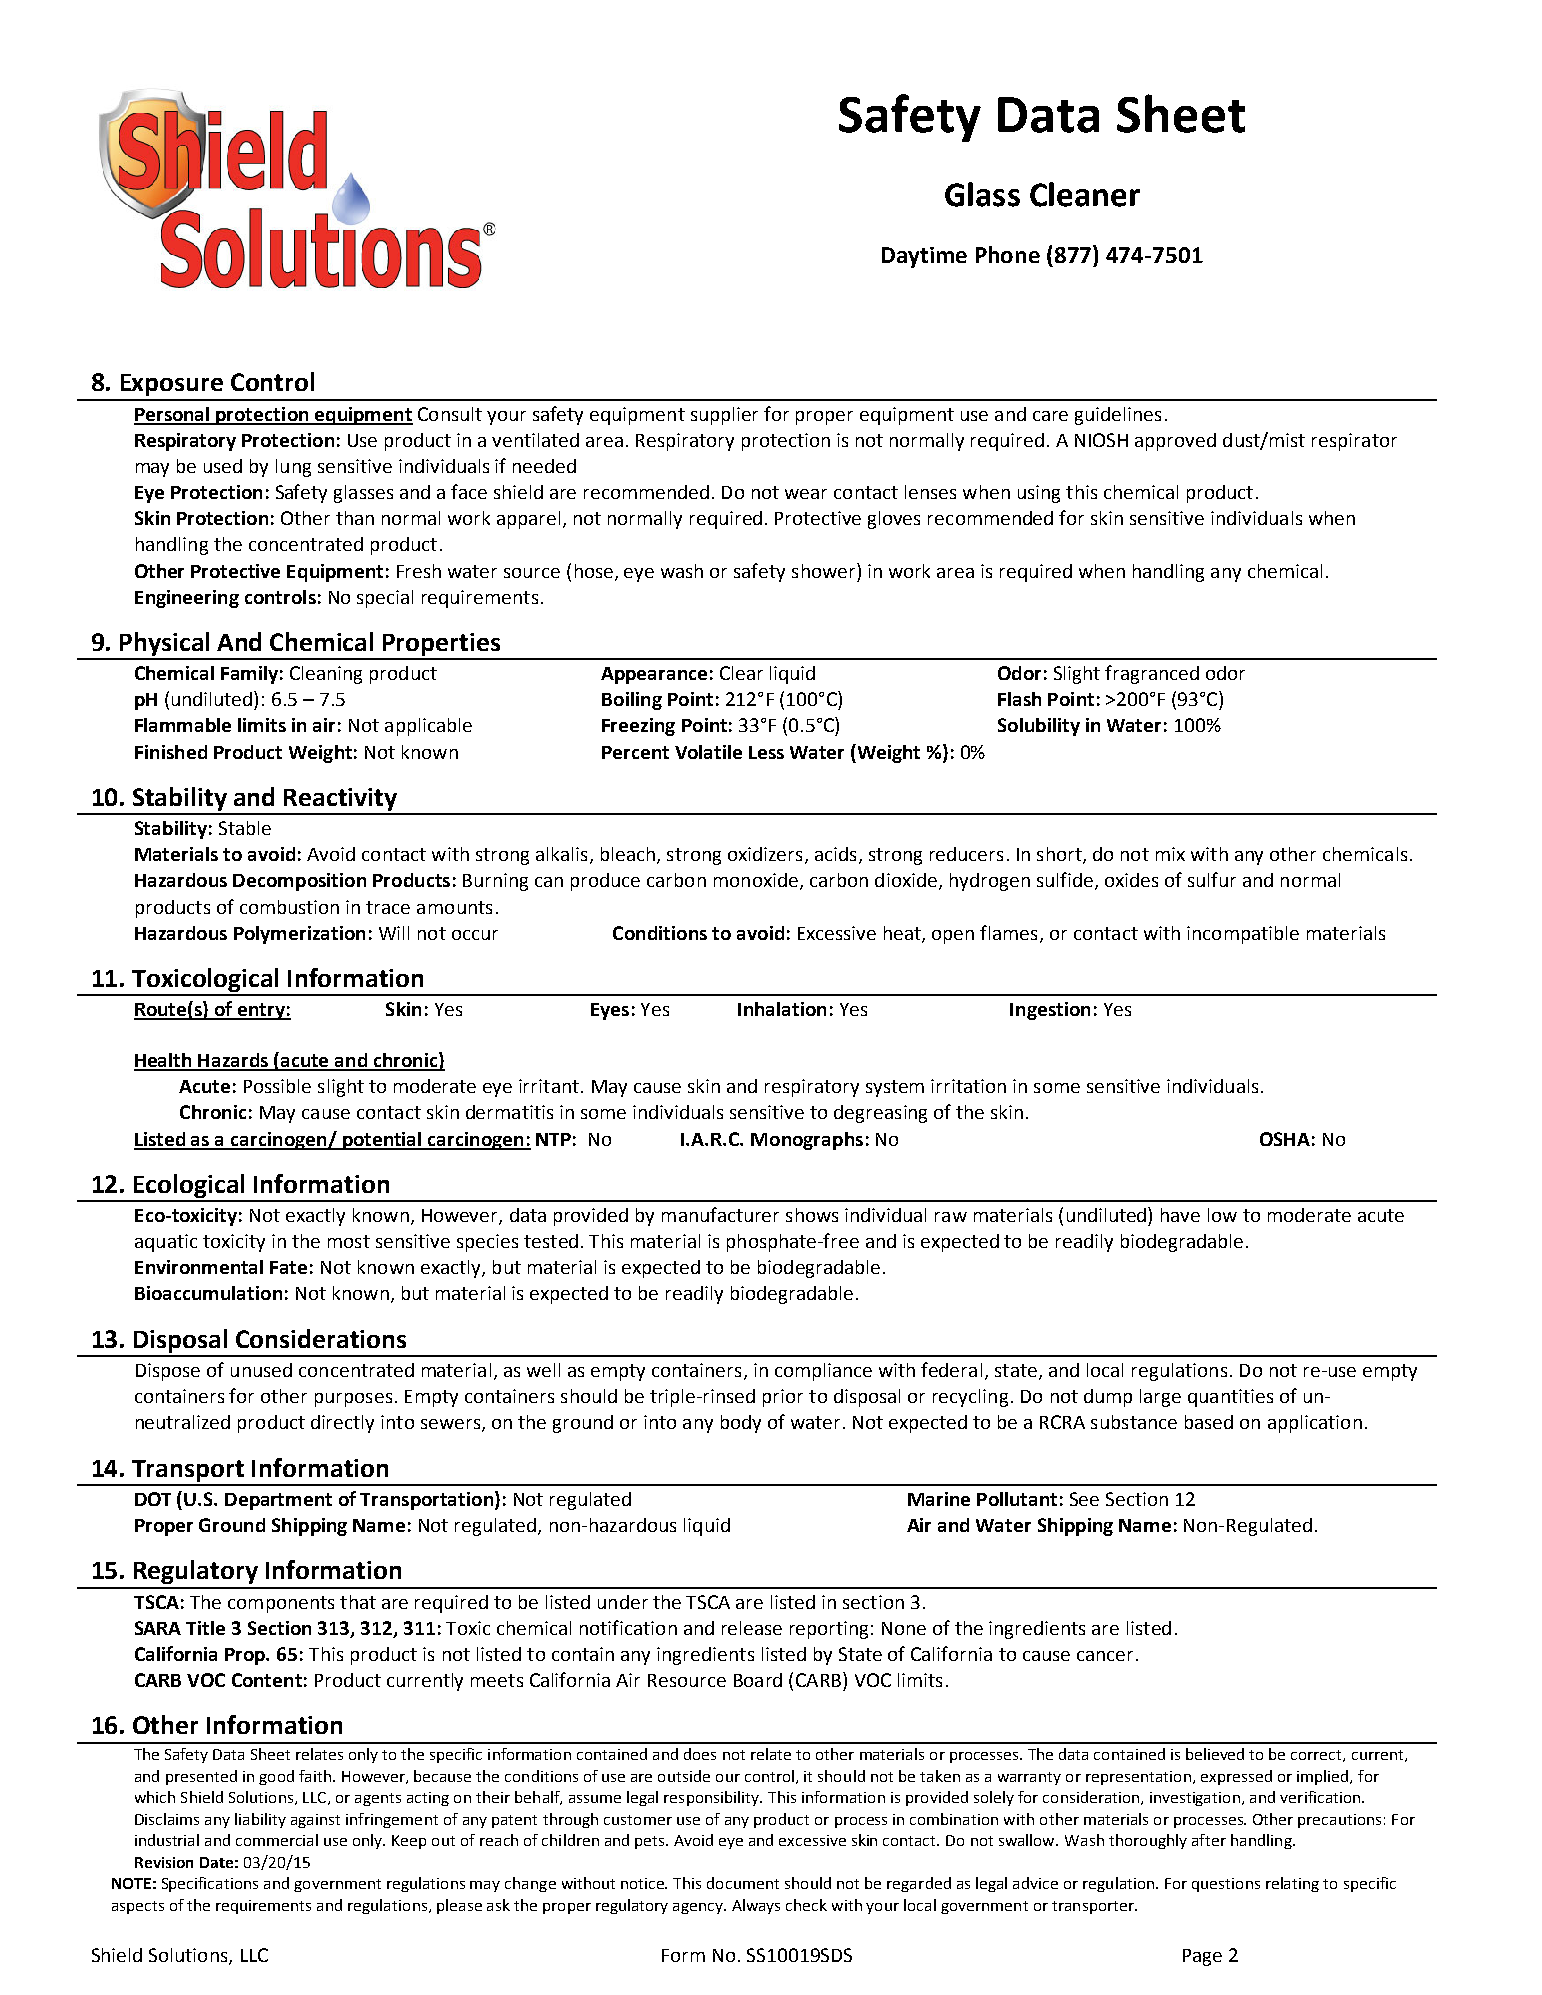  What do you see at coordinates (782, 1009) in the image?
I see `Inhalation` at bounding box center [782, 1009].
